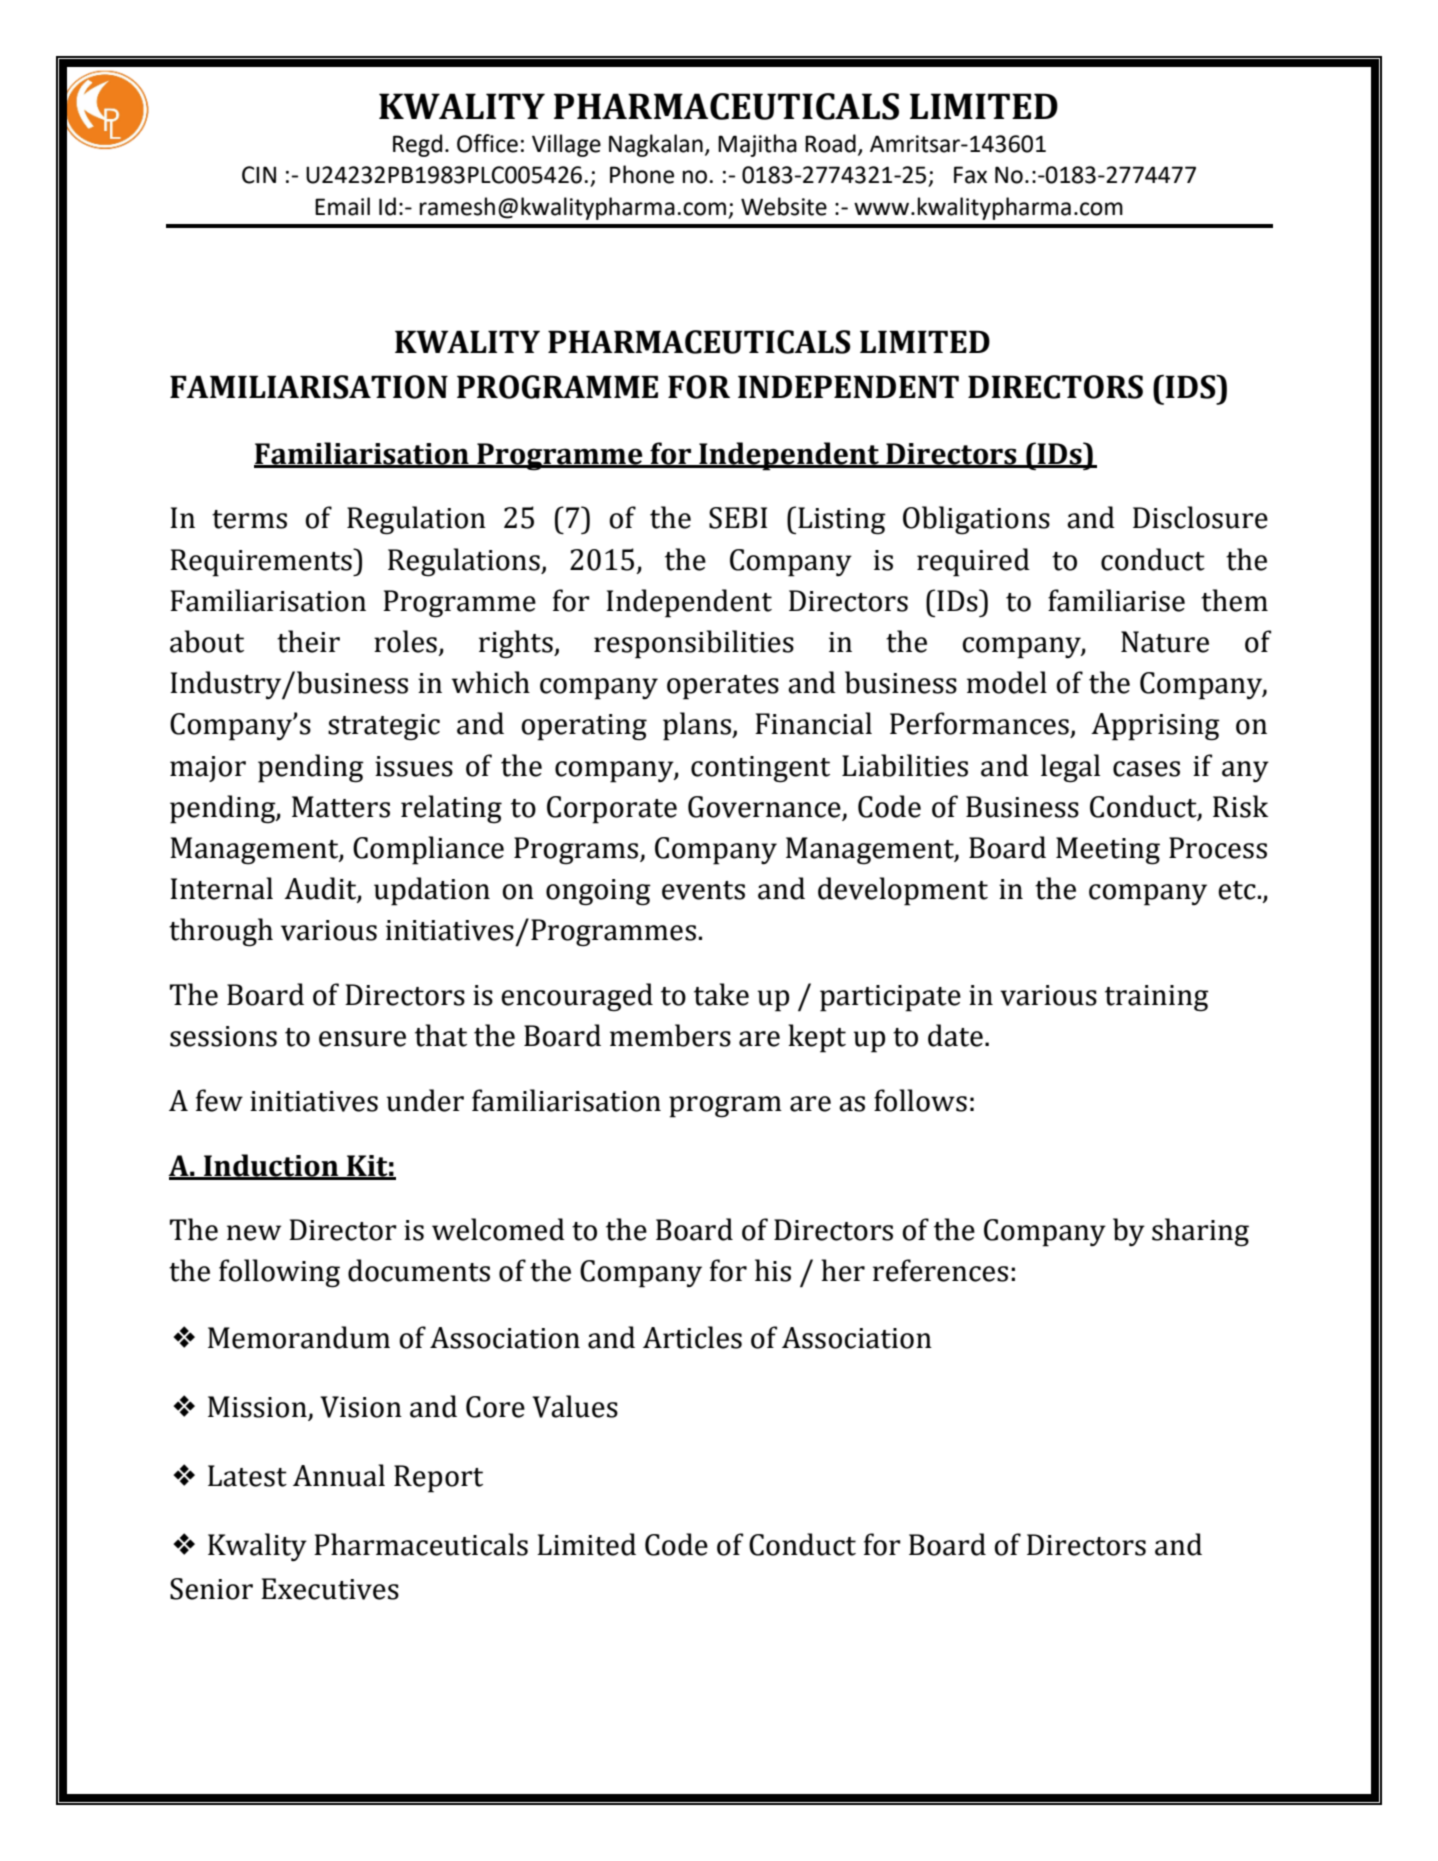  I want to click on Email, so click(342, 206).
